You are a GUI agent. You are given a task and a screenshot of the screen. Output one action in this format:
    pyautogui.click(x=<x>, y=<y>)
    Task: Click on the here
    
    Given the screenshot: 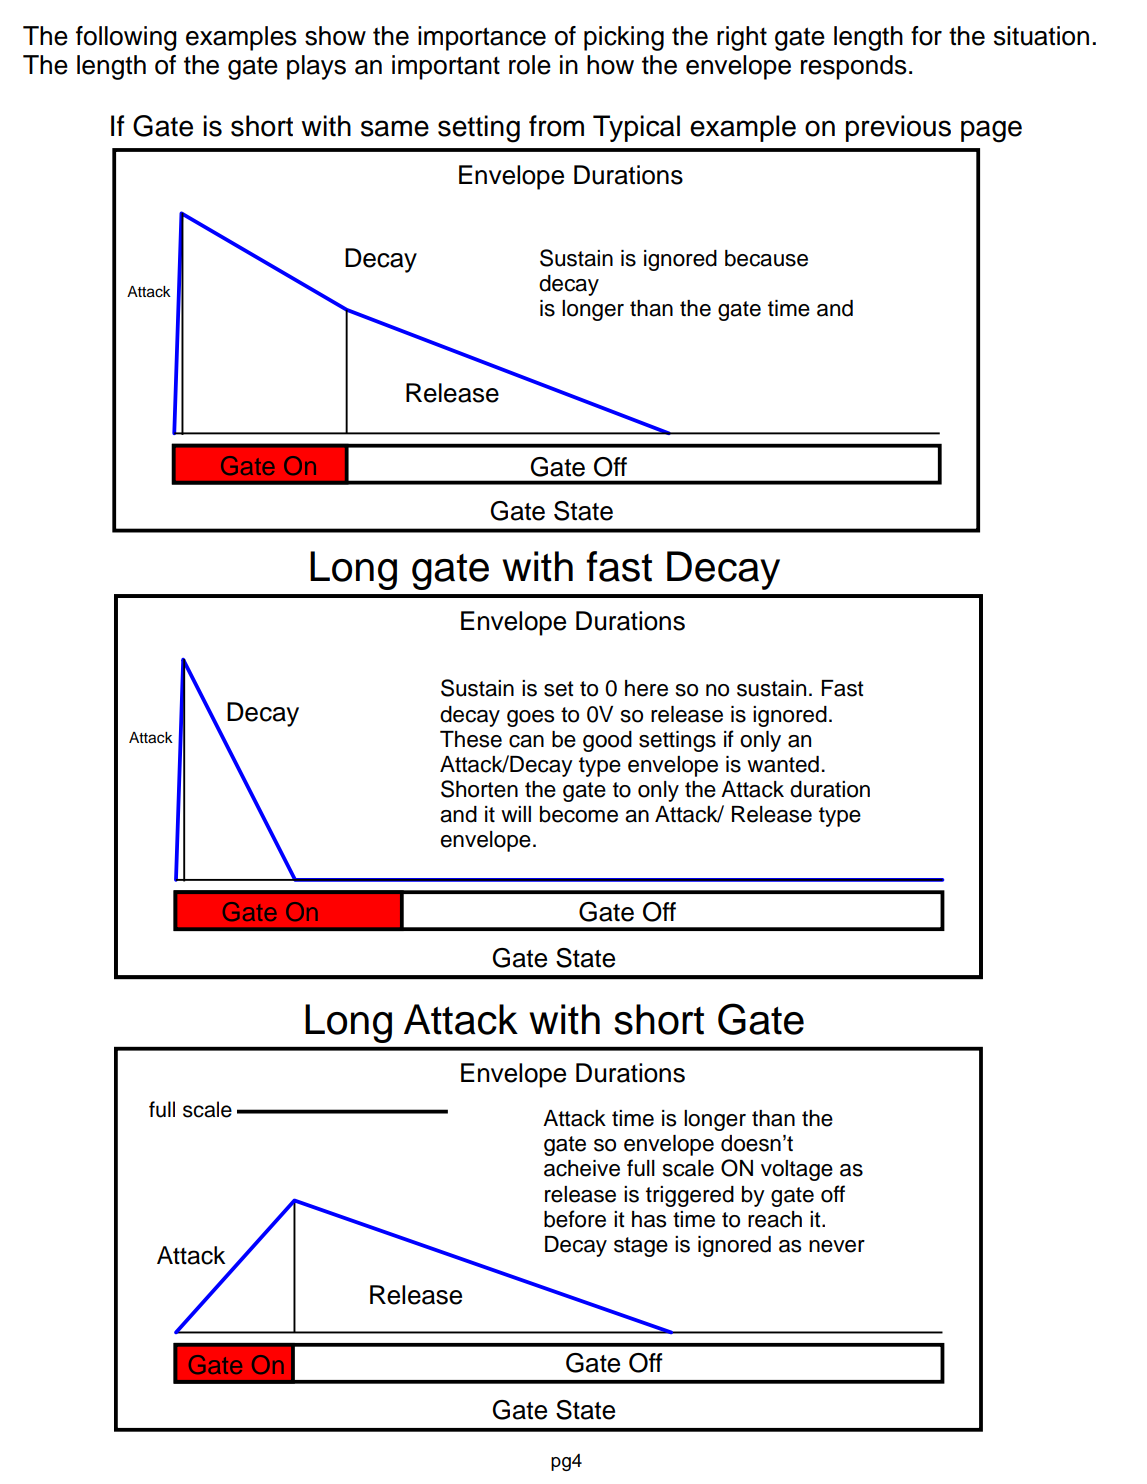 What is the action you would take?
    pyautogui.click(x=646, y=688)
